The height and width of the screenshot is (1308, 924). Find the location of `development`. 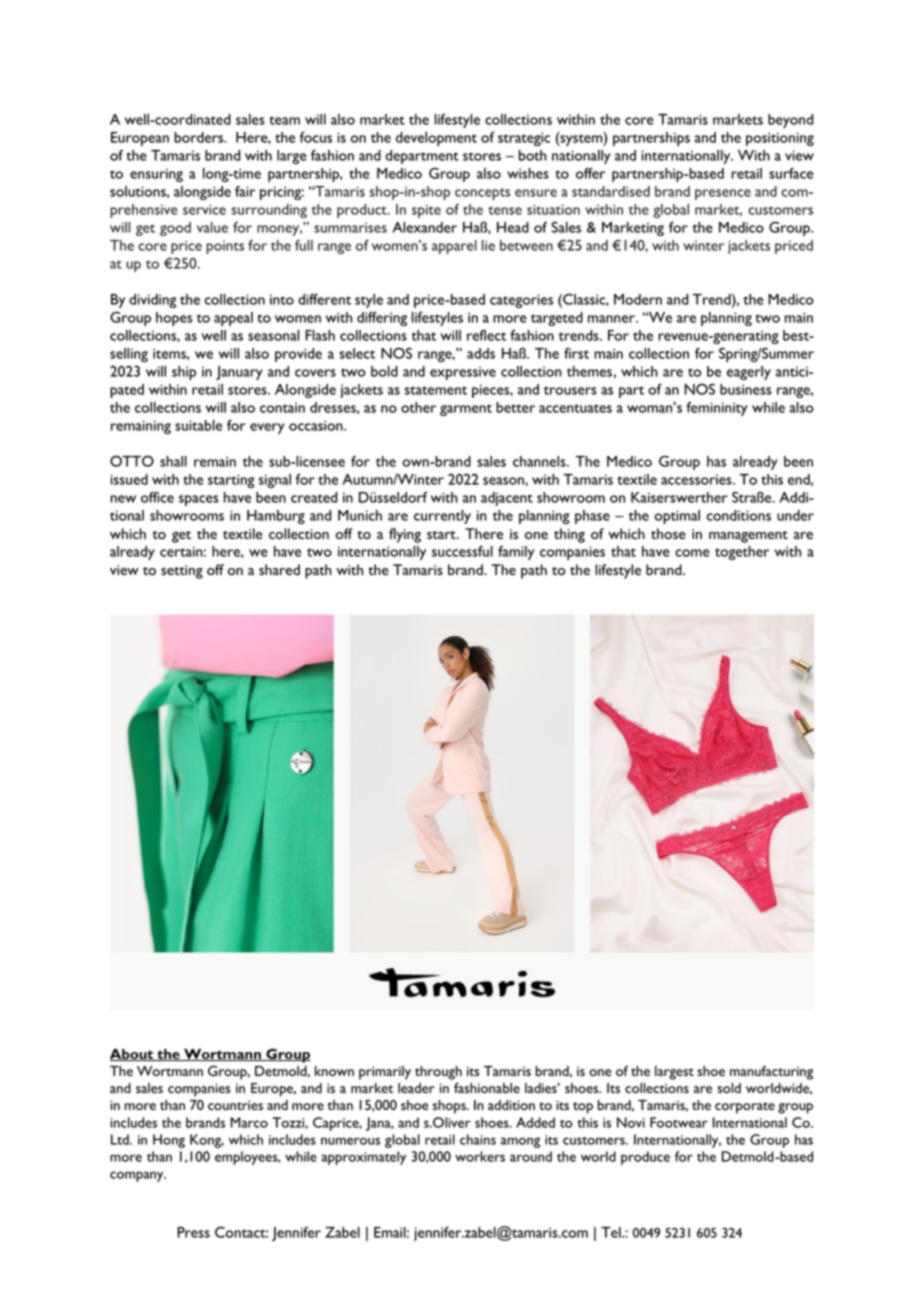

development is located at coordinates (436, 139).
